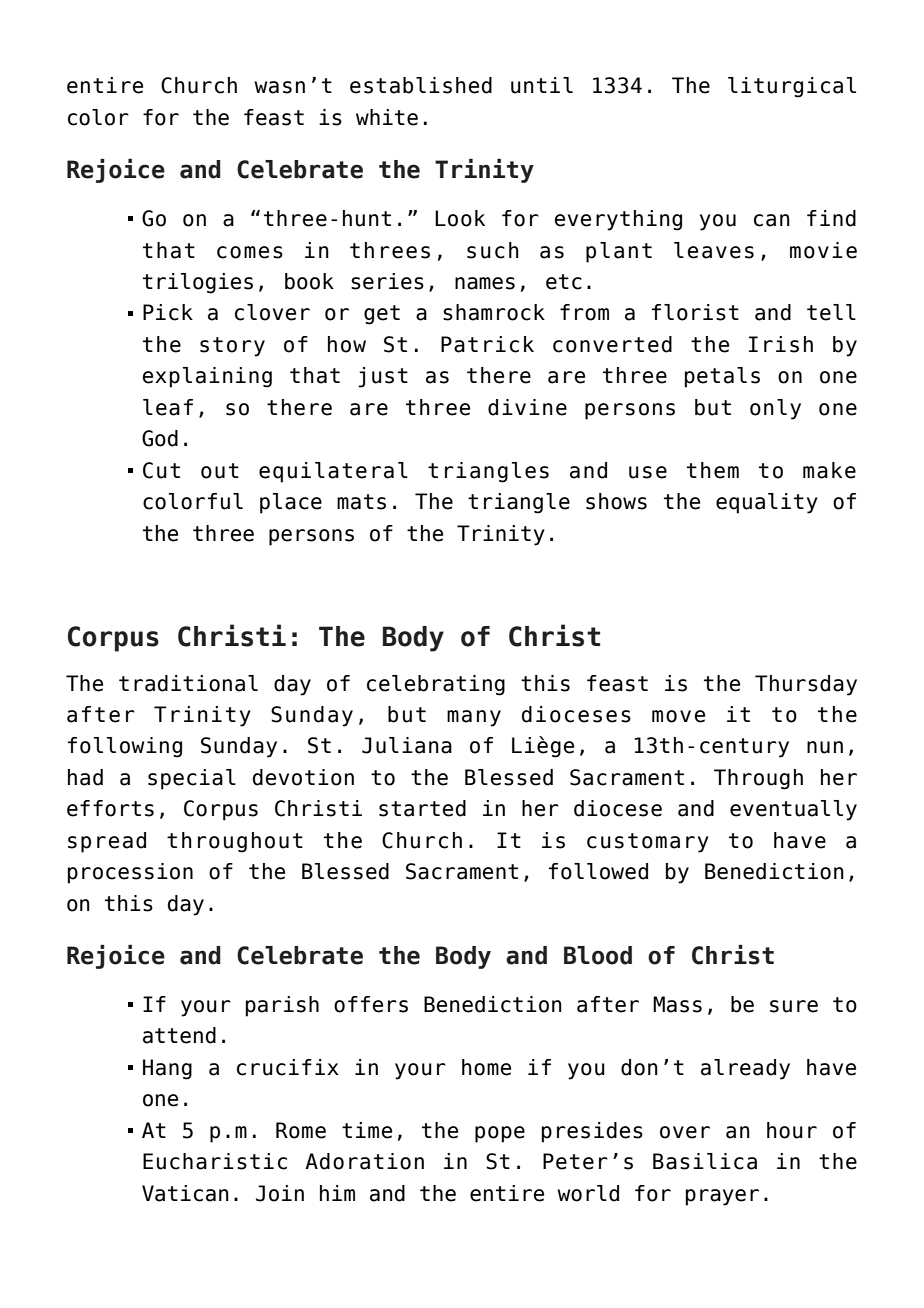 This page has height=1308, width=924. What do you see at coordinates (678, 716) in the page?
I see `move` at bounding box center [678, 716].
